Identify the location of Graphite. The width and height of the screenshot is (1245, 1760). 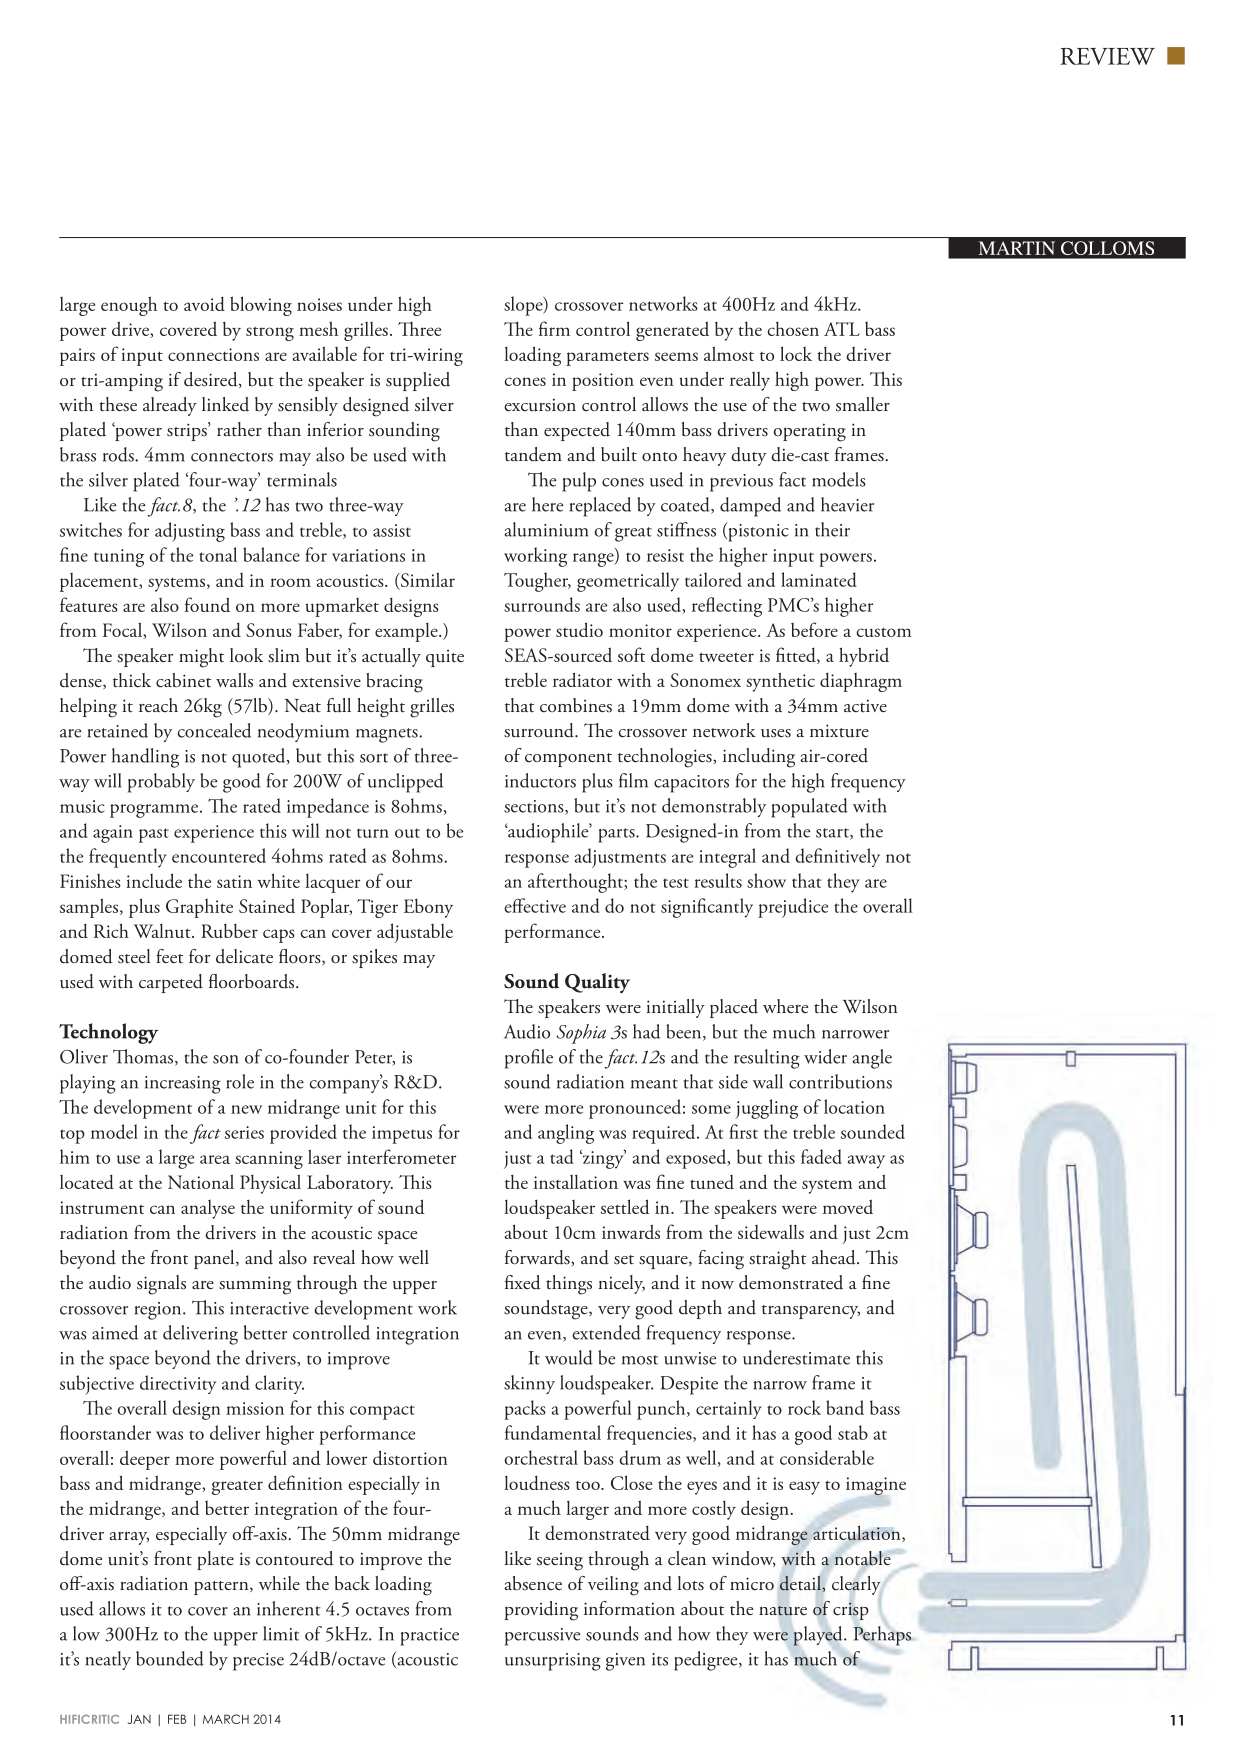
(199, 908).
